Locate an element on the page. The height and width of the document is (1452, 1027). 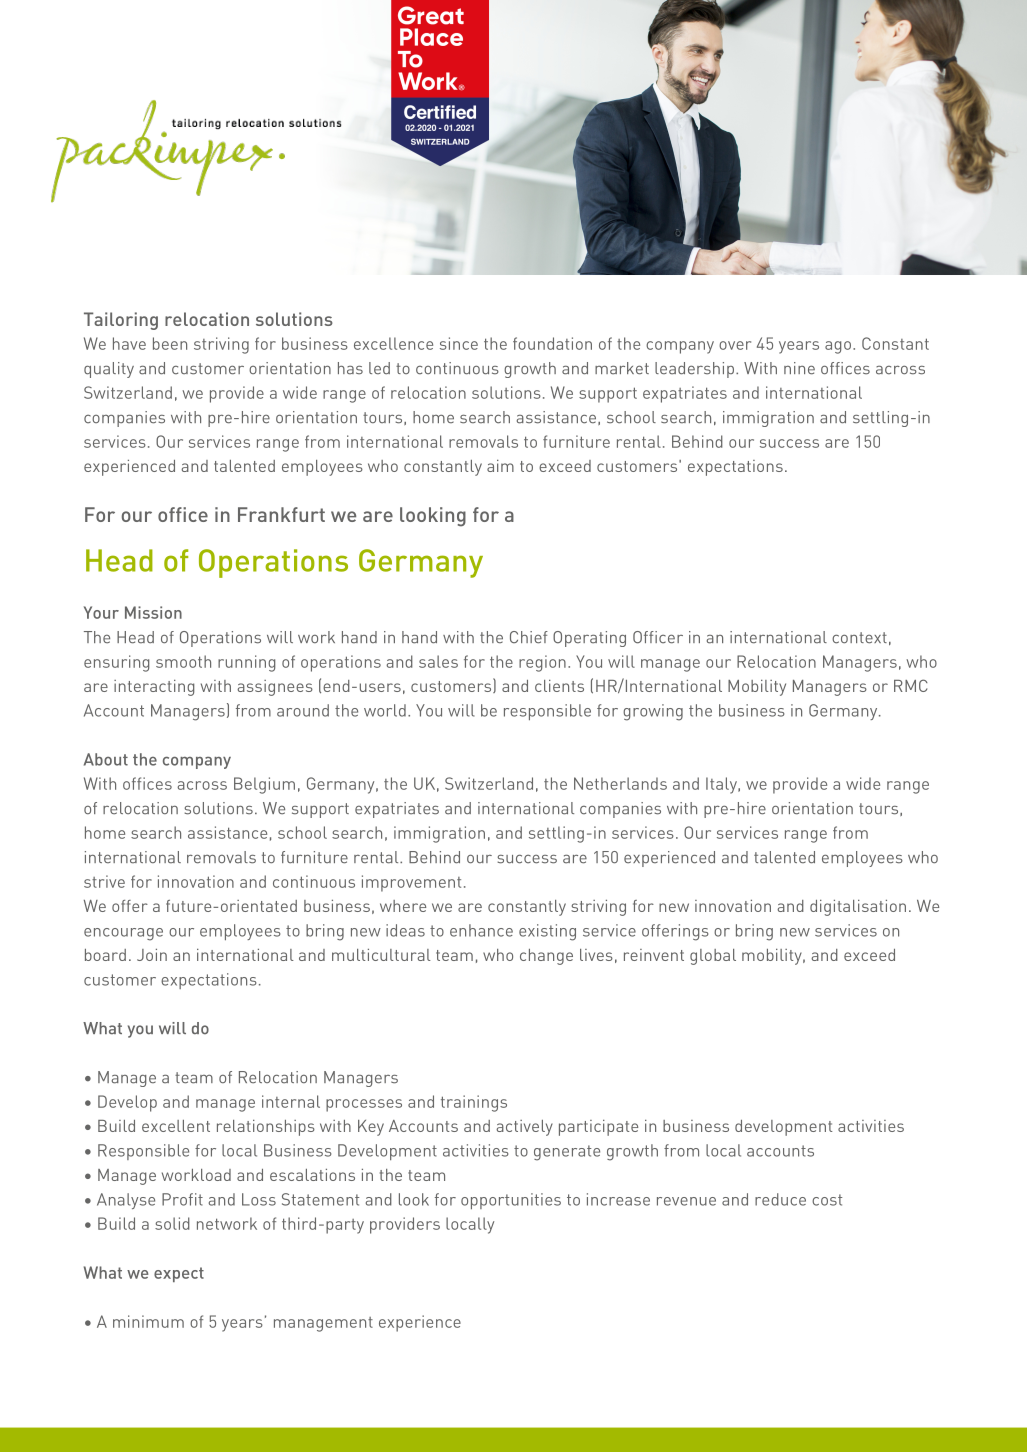
cost is located at coordinates (827, 1200).
